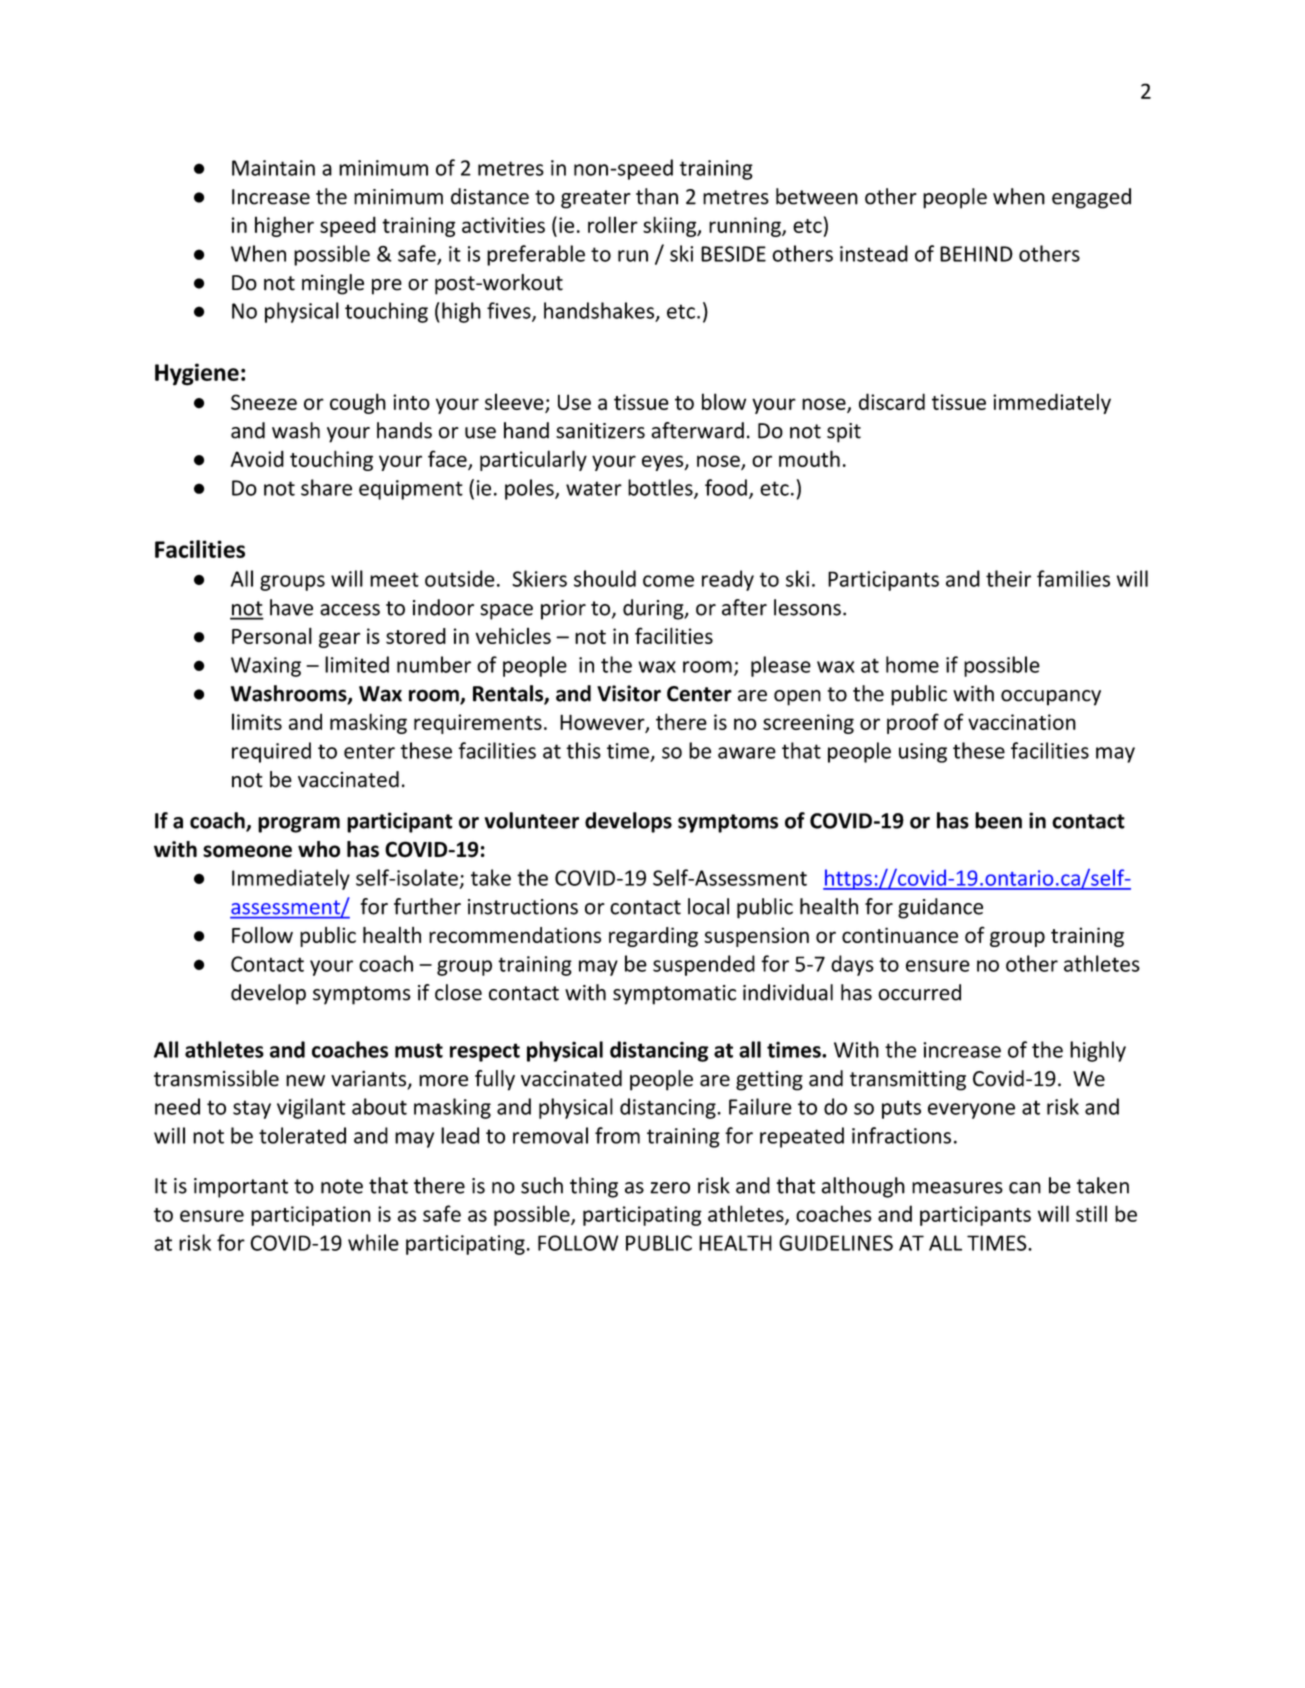 Image resolution: width=1305 pixels, height=1688 pixels. I want to click on zero, so click(670, 1188).
